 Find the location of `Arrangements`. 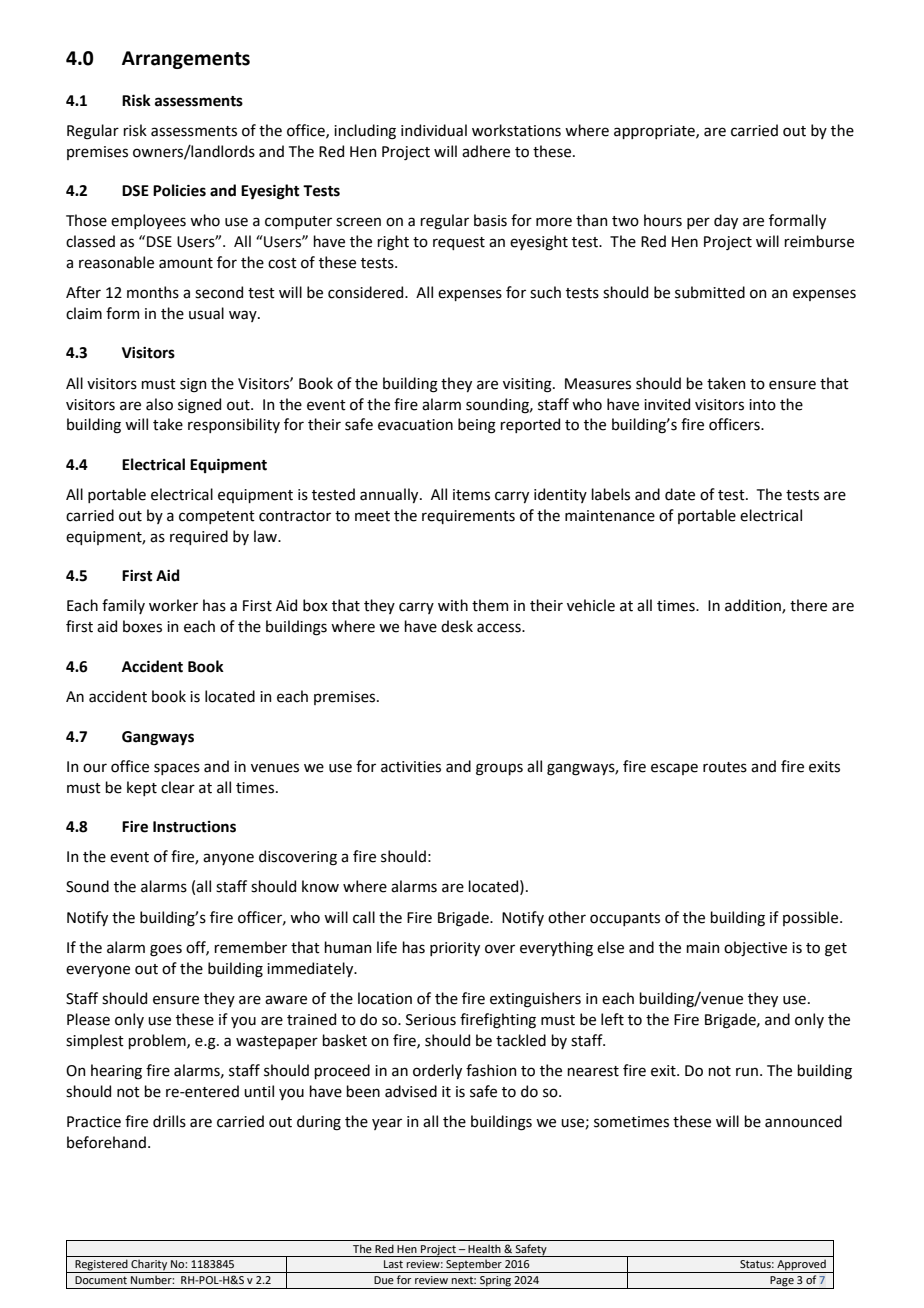

Arrangements is located at coordinates (186, 60).
